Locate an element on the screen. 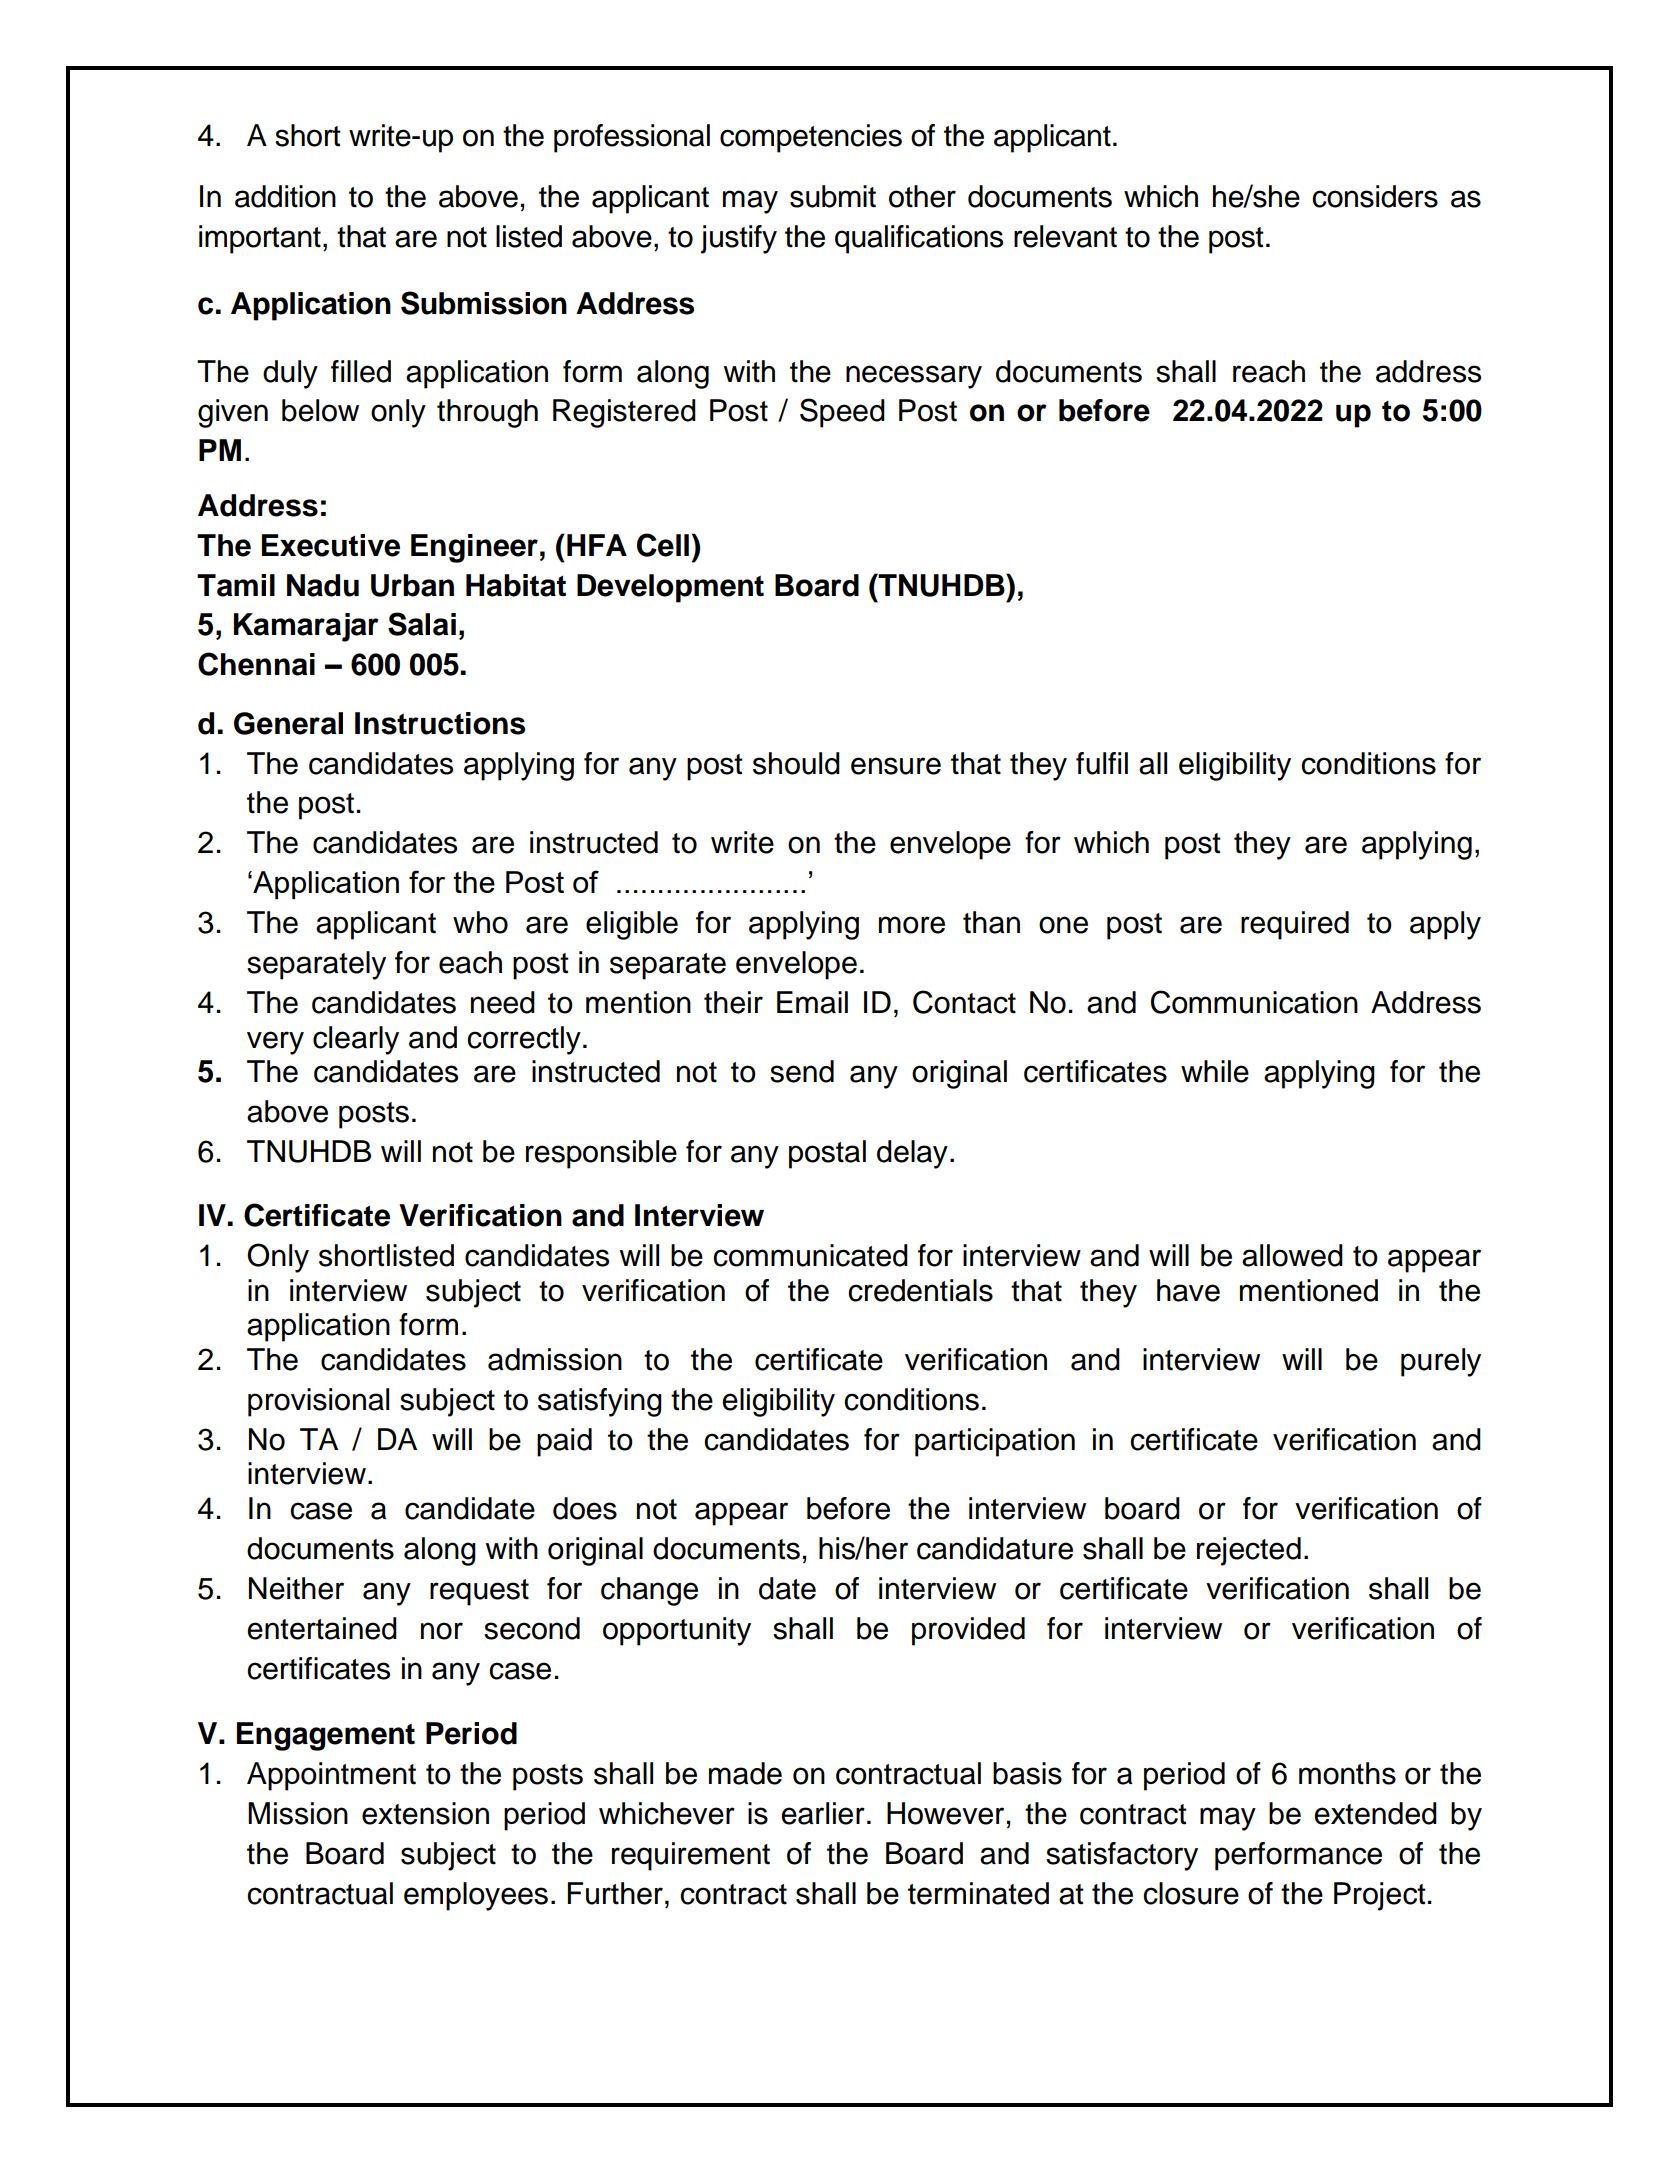 The height and width of the screenshot is (2173, 1679). addition is located at coordinates (285, 196).
